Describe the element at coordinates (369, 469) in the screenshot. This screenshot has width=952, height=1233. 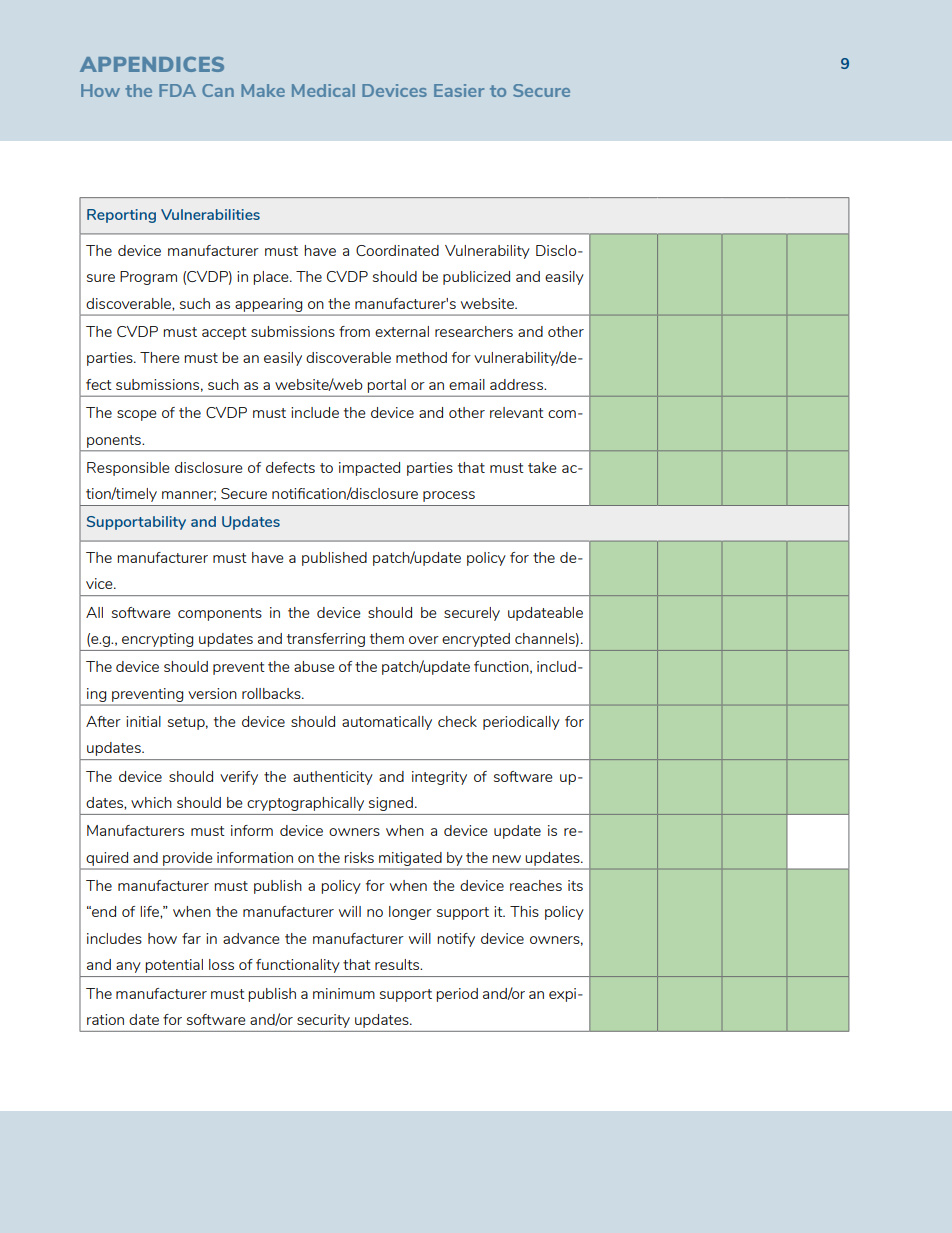
I see `impacted` at that location.
